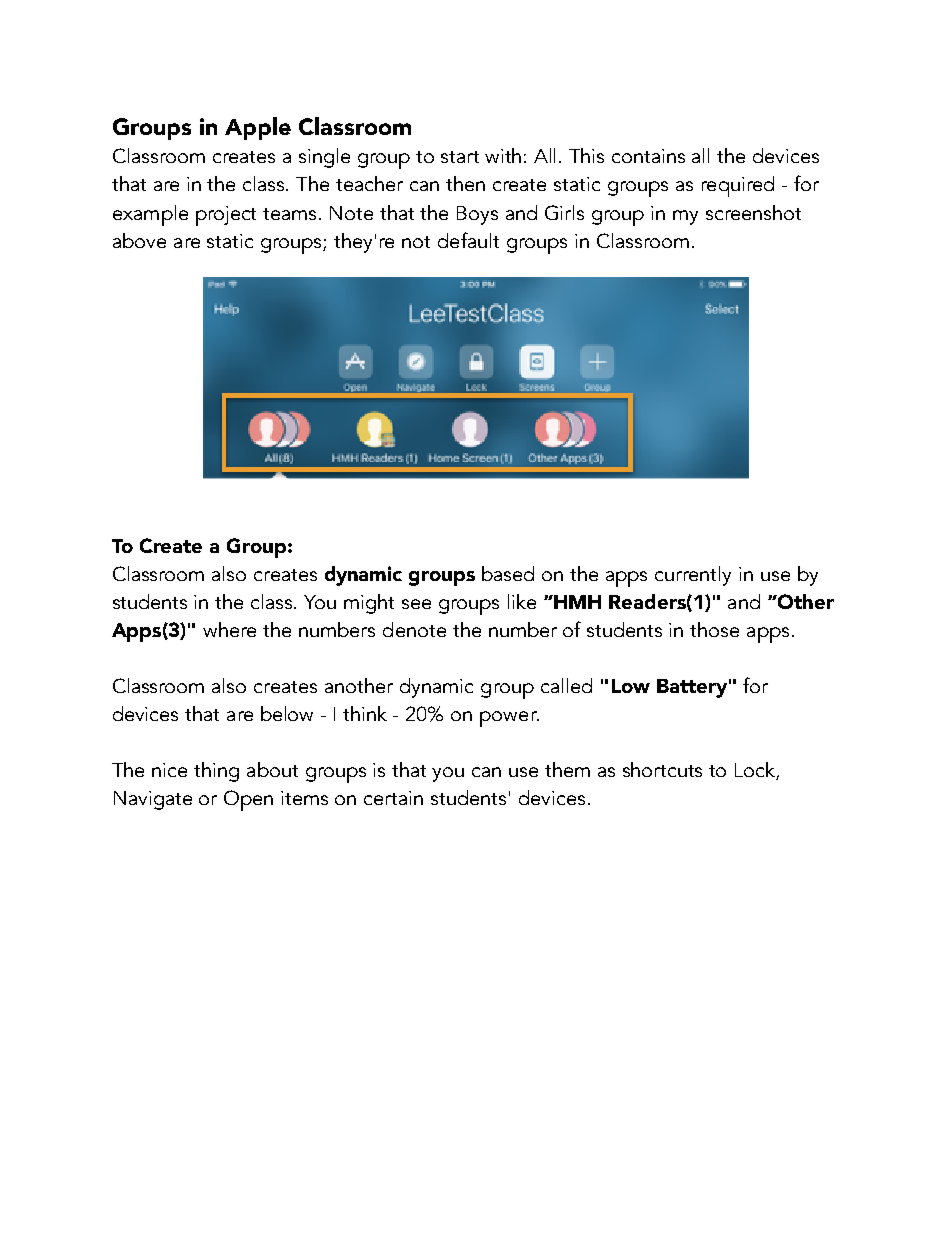 The height and width of the screenshot is (1233, 952). I want to click on thing, so click(216, 772).
